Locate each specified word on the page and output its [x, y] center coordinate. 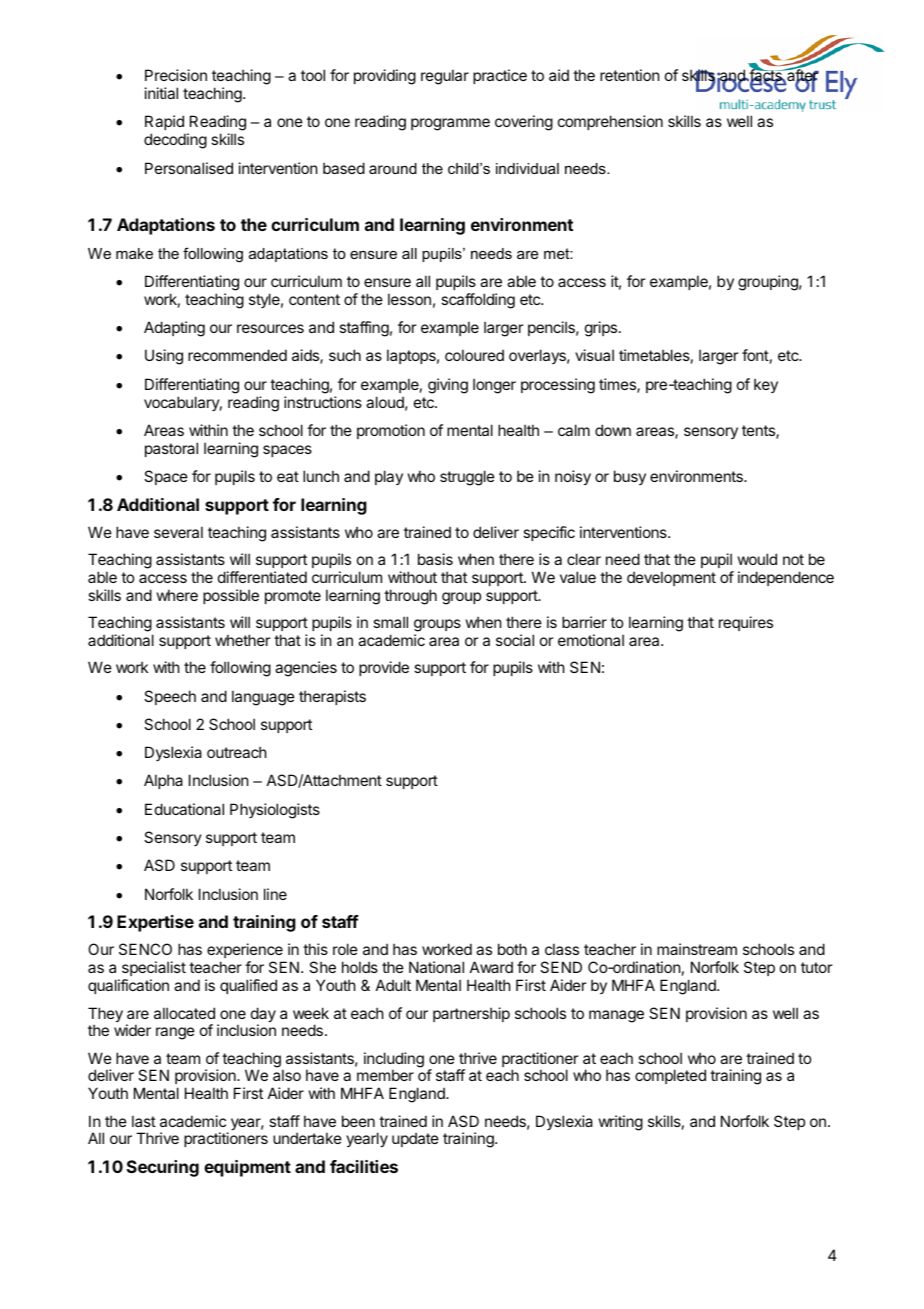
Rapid [165, 124]
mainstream [697, 949]
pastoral [171, 449]
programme [450, 124]
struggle [467, 478]
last [144, 1121]
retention [629, 75]
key [766, 385]
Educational [184, 809]
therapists [332, 697]
